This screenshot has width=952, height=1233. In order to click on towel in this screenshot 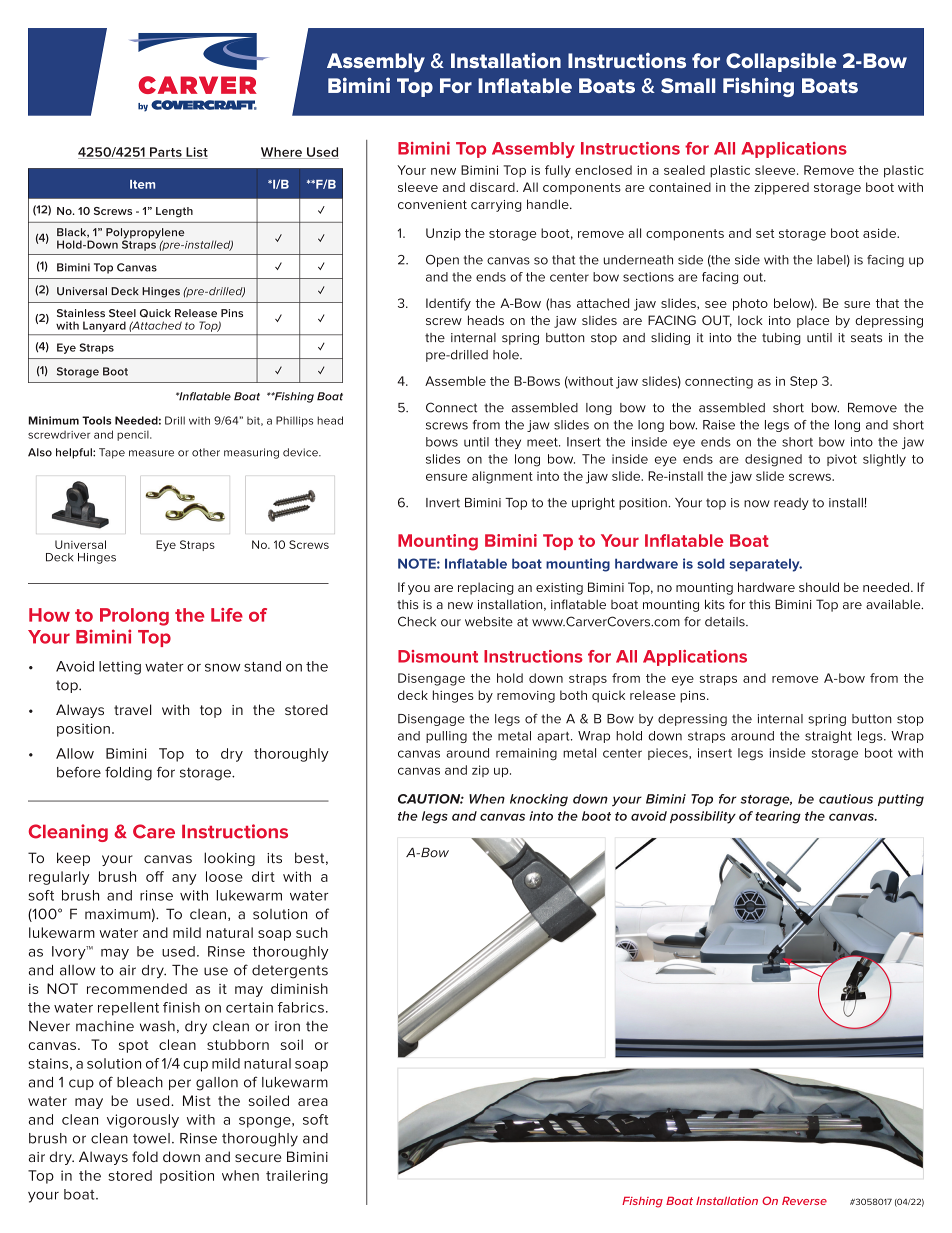, I will do `click(151, 1138)`.
